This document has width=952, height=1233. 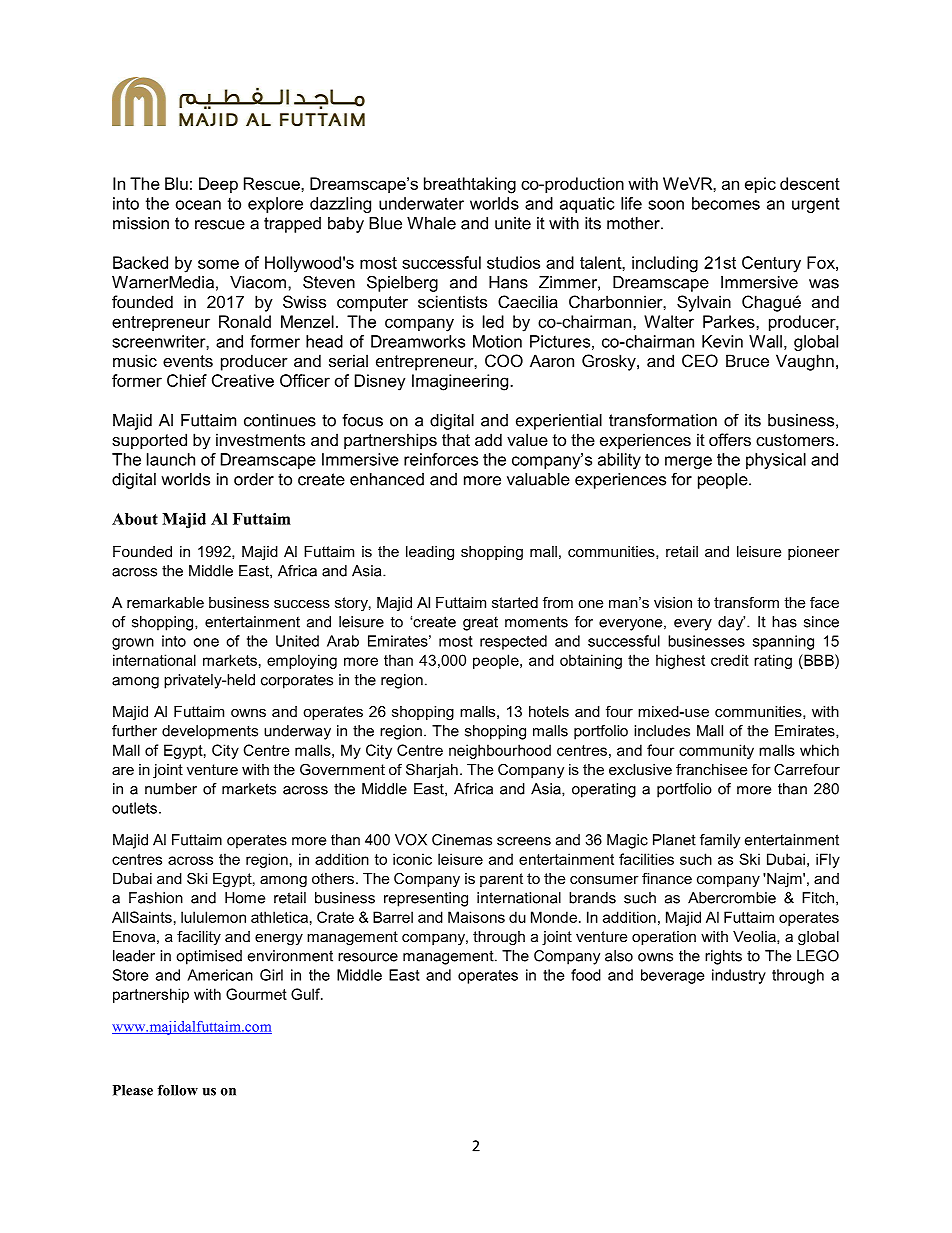 What do you see at coordinates (731, 623) in the document?
I see `day` at bounding box center [731, 623].
